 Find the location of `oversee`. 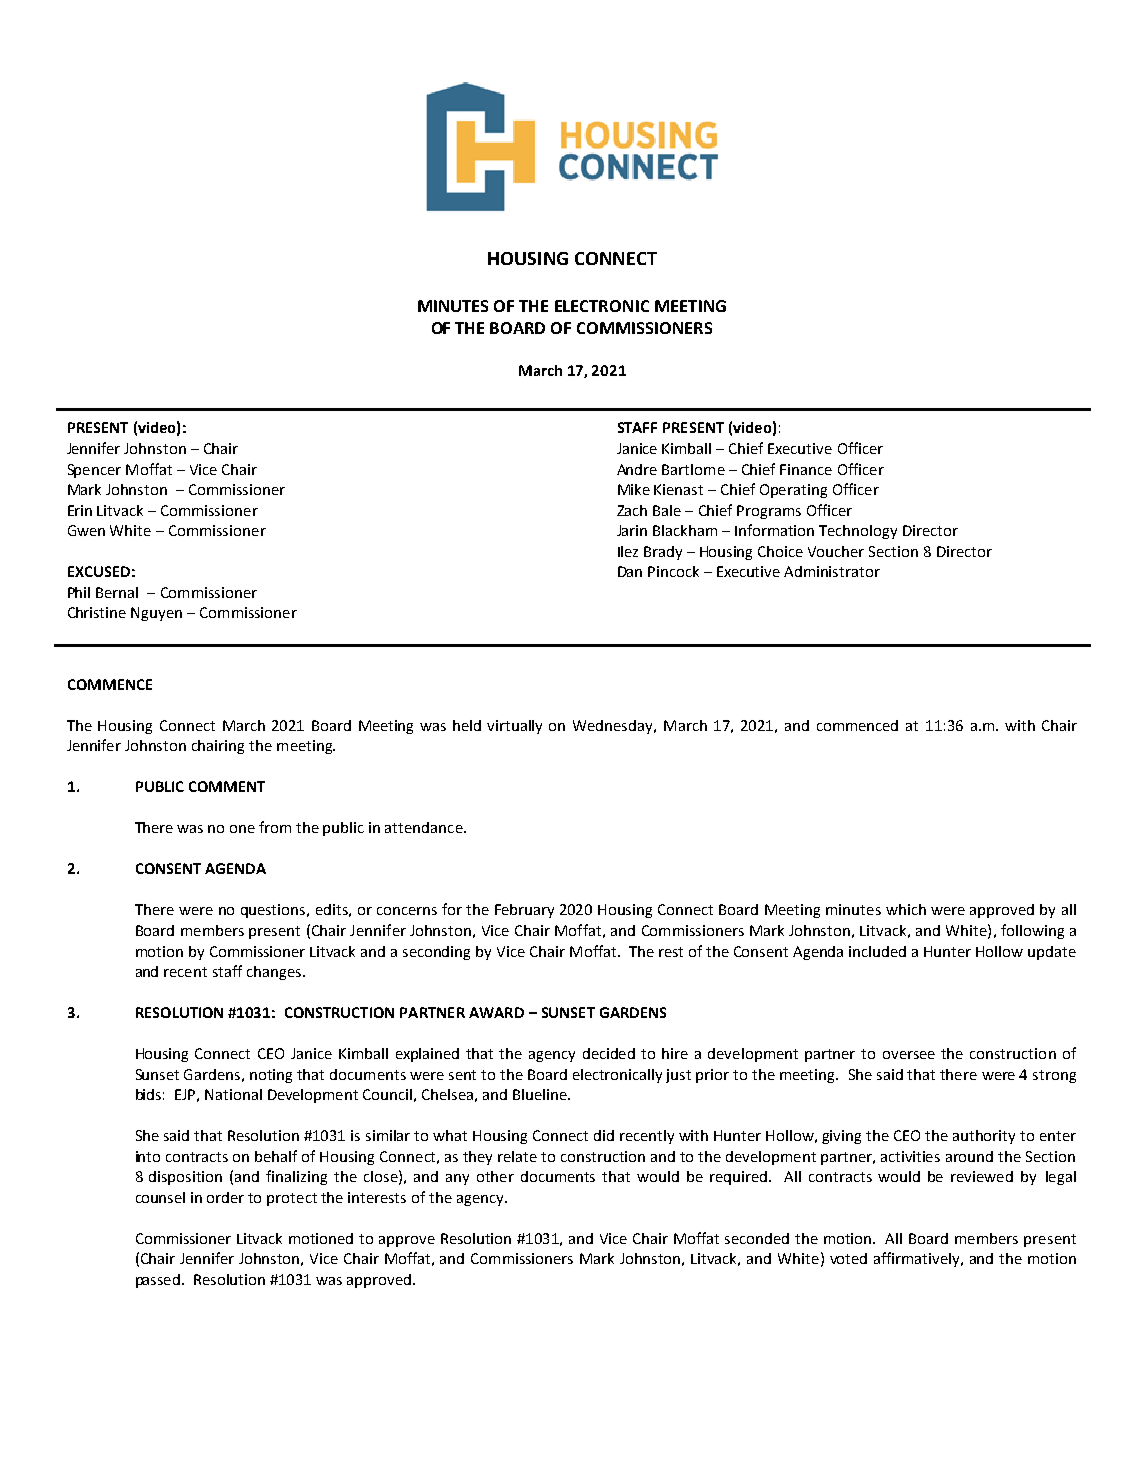

oversee is located at coordinates (909, 1055).
